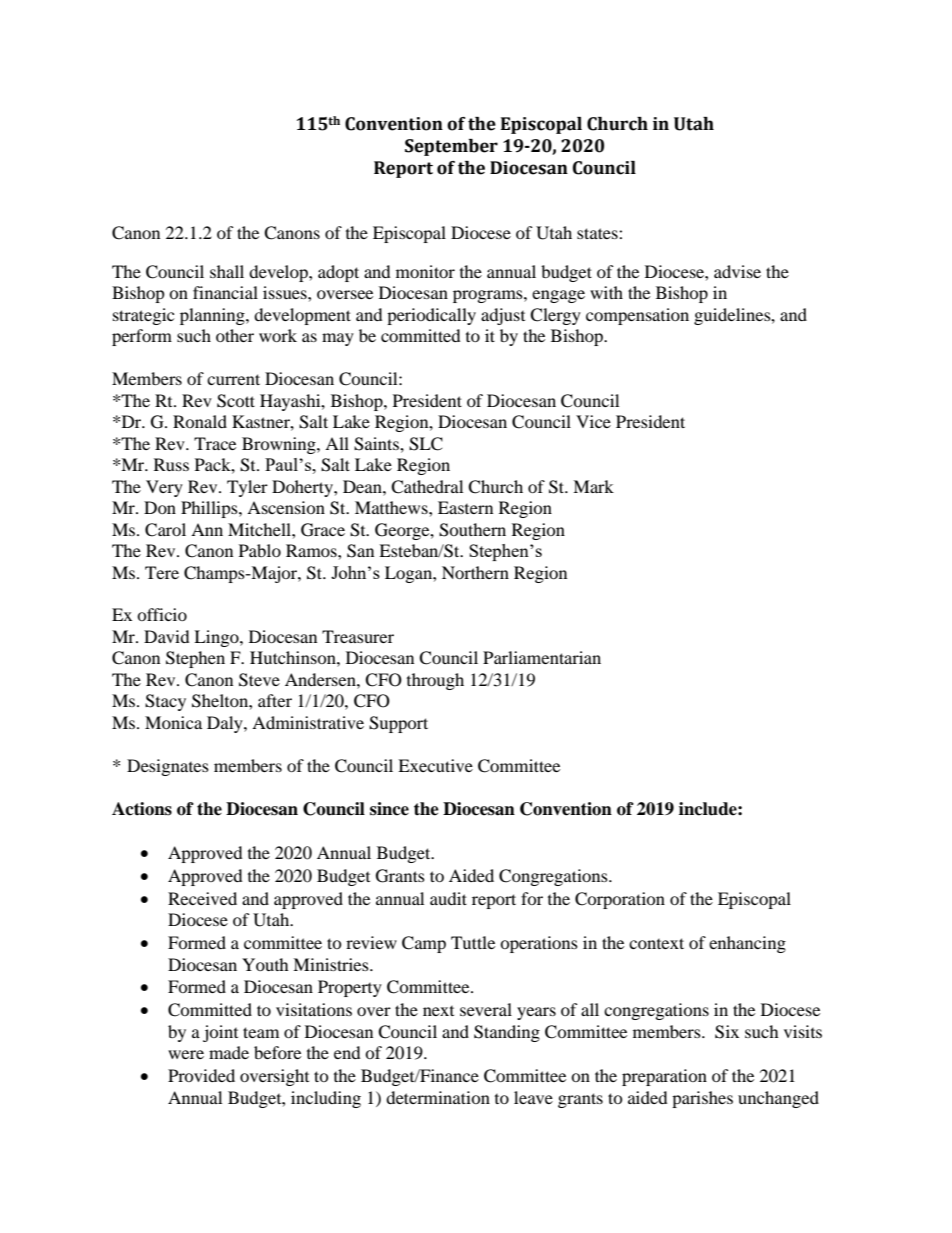  Describe the element at coordinates (451, 147) in the screenshot. I see `September` at that location.
